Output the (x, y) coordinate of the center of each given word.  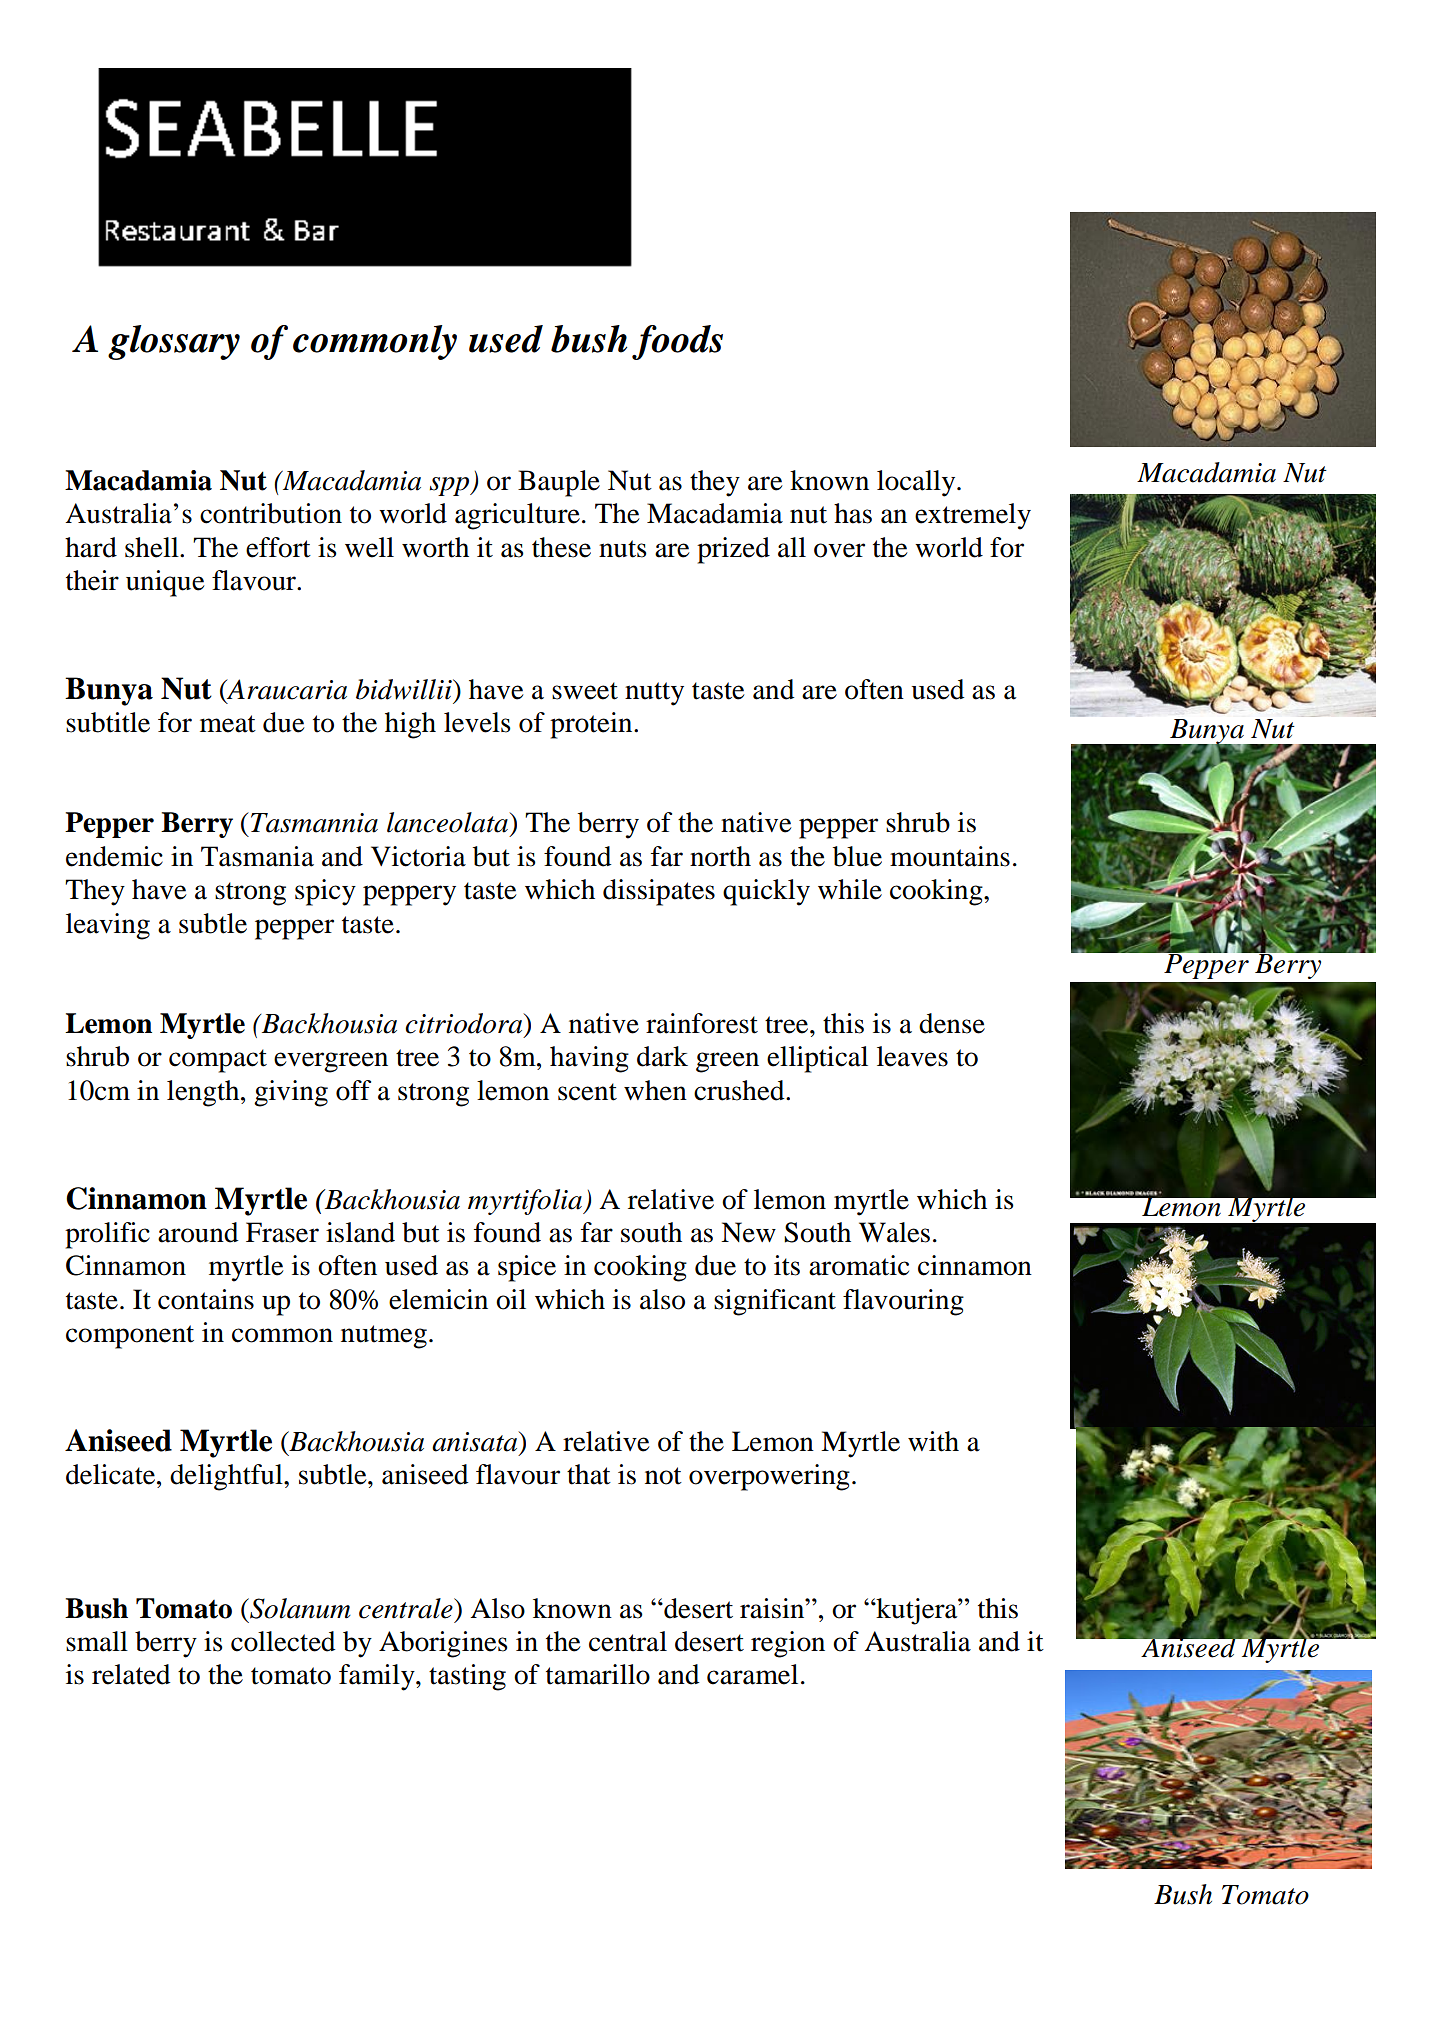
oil (511, 1299)
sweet (585, 691)
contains (206, 1299)
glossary (174, 342)
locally (917, 483)
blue (857, 856)
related (131, 1674)
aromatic (859, 1265)
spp (450, 486)
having (589, 1059)
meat (228, 724)
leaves (912, 1056)
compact (218, 1061)
